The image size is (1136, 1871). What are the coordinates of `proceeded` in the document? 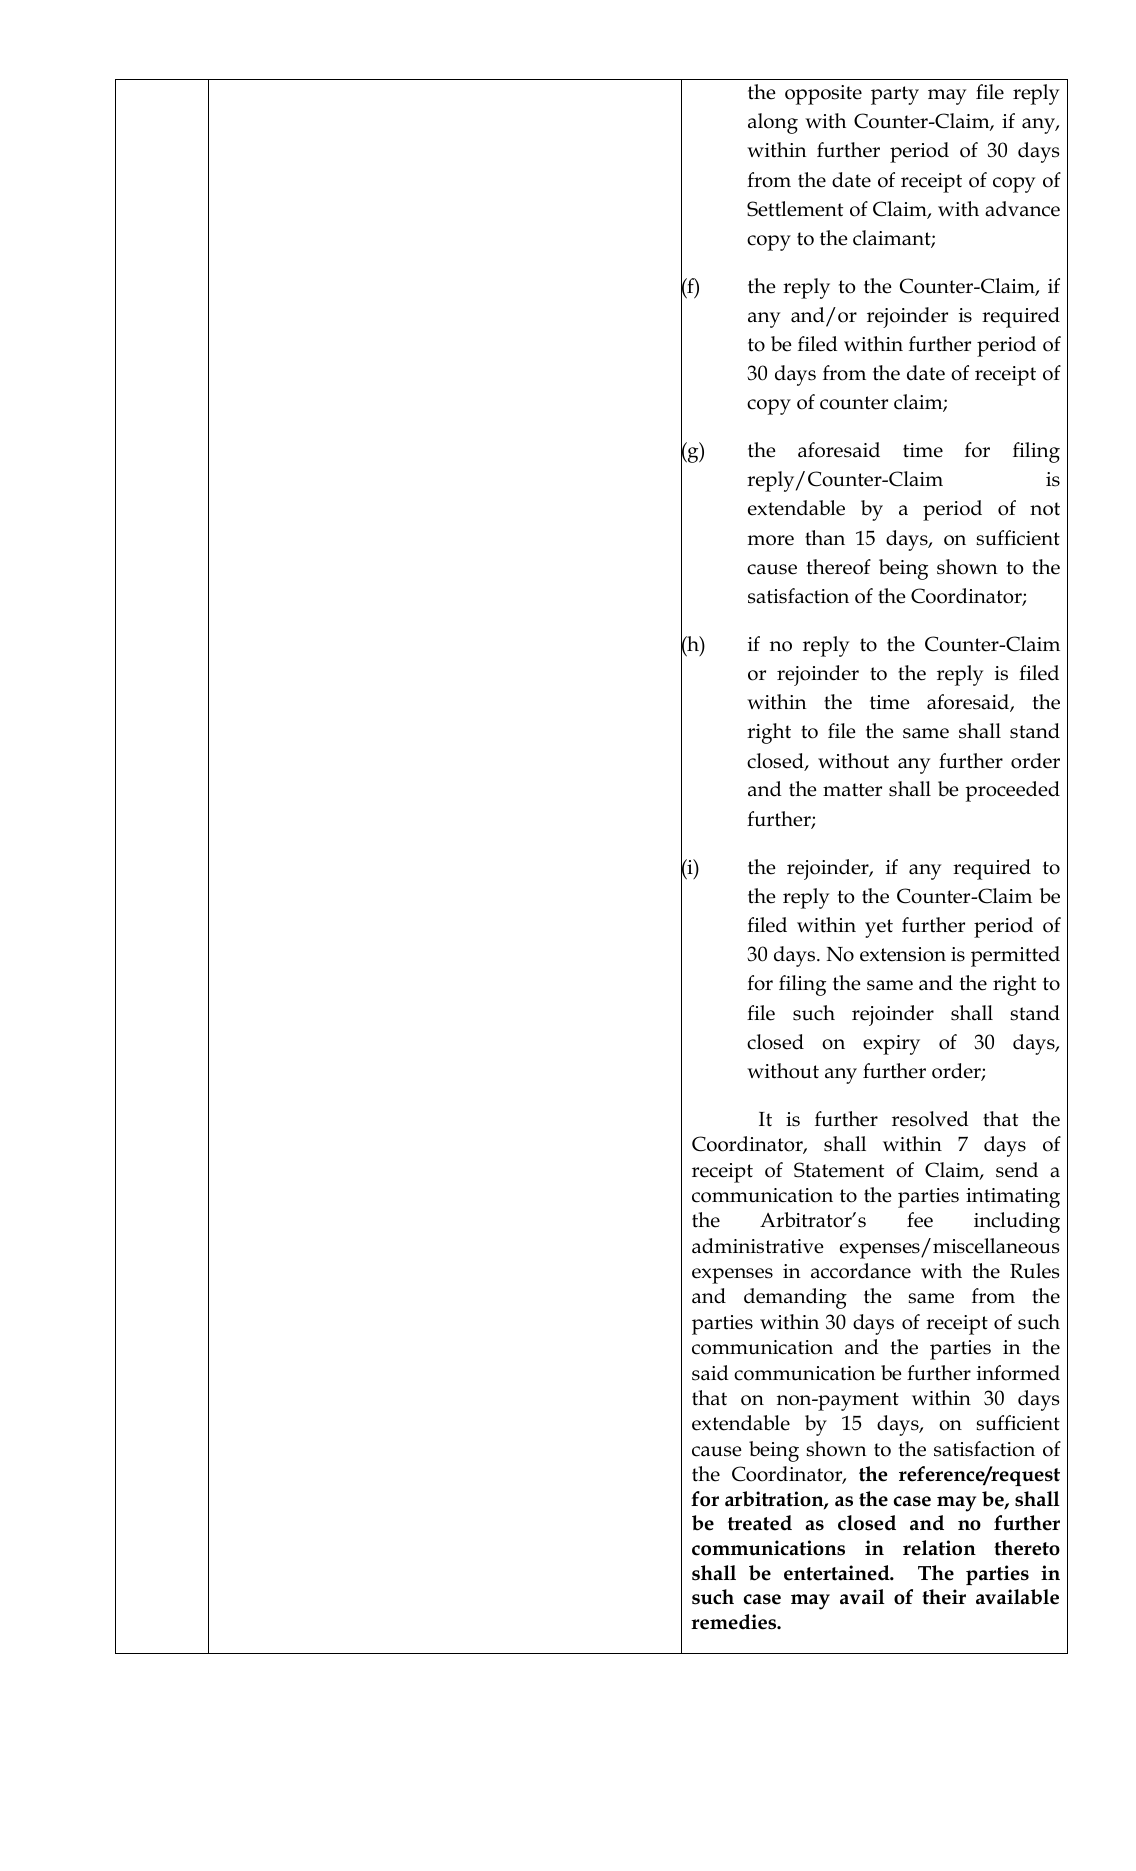 It's located at (1012, 791).
